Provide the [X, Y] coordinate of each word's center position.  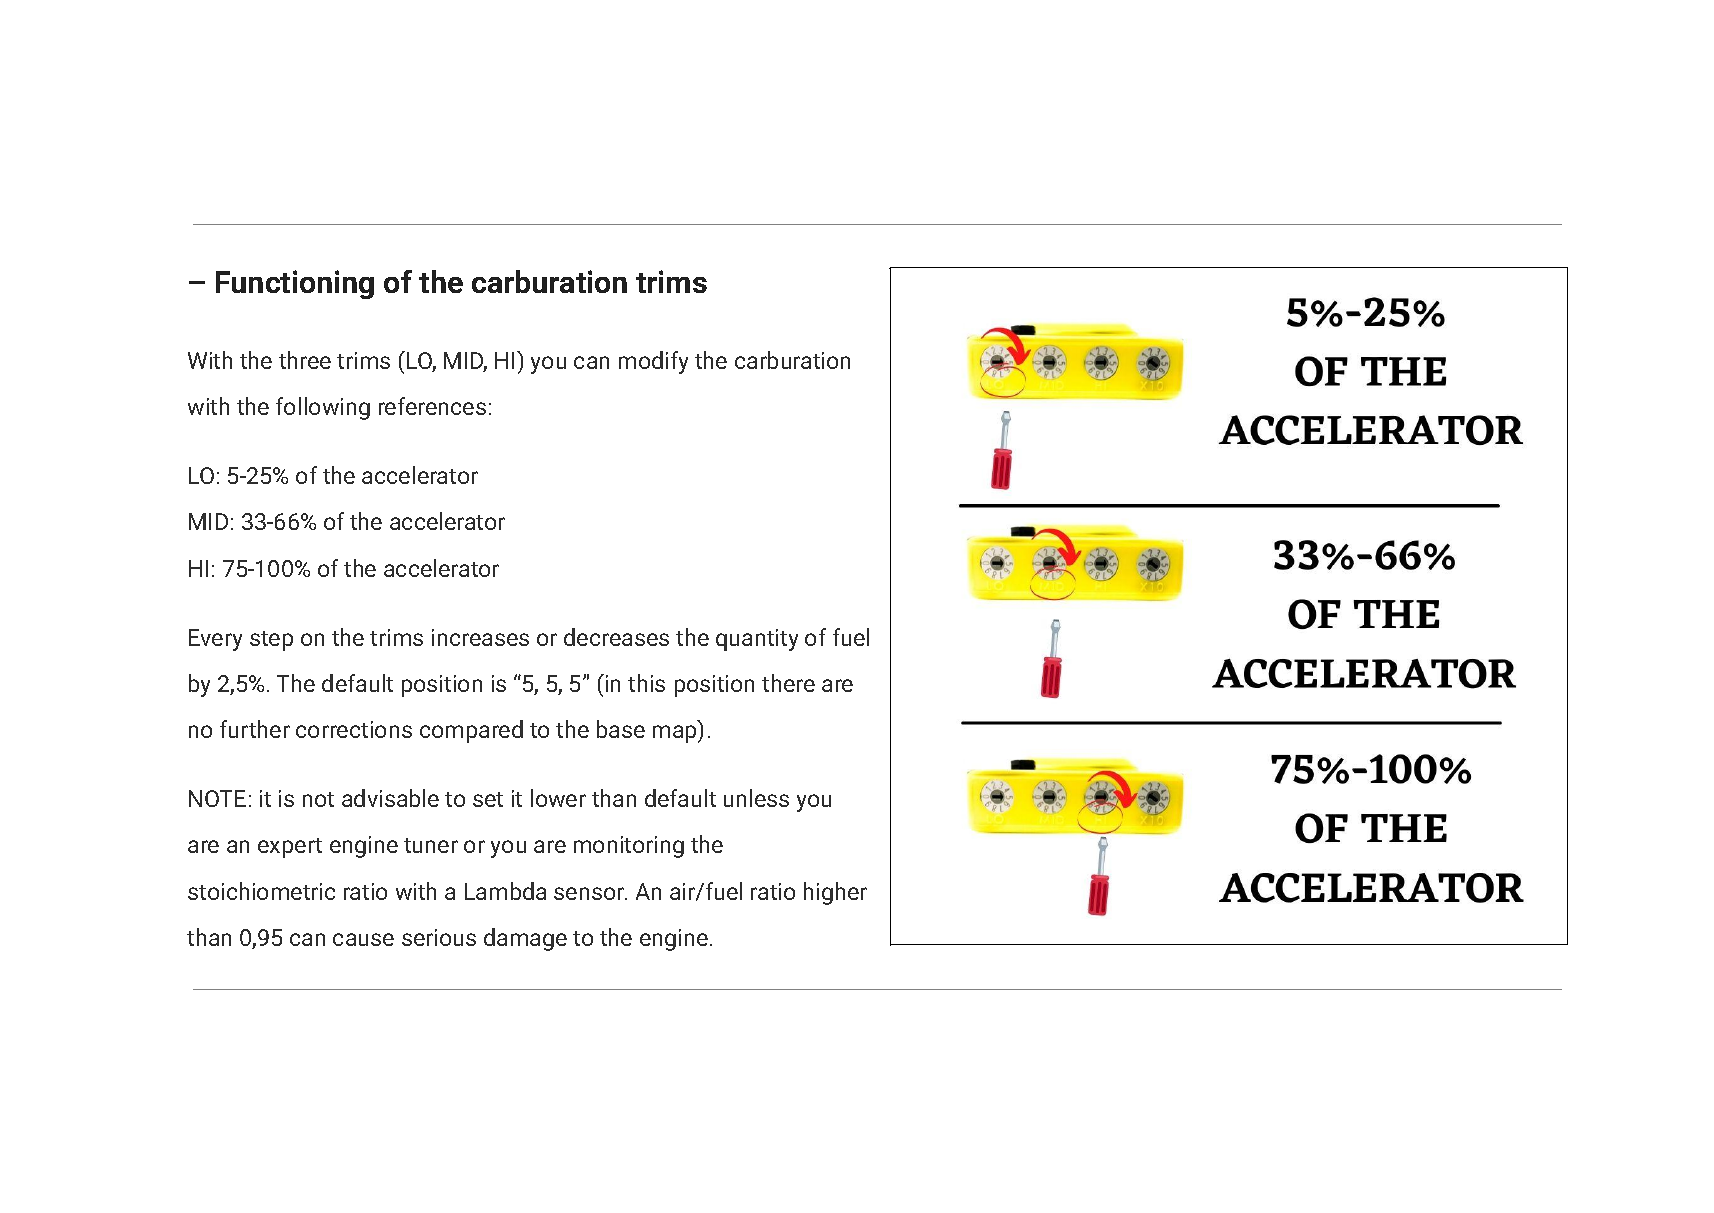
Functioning [295, 284]
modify [653, 362]
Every [215, 640]
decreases [616, 637]
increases [480, 637]
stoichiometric [261, 891]
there [788, 683]
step [271, 641]
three [305, 360]
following [323, 408]
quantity [757, 640]
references [432, 406]
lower [558, 798]
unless [756, 798]
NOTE [217, 798]
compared [471, 731]
